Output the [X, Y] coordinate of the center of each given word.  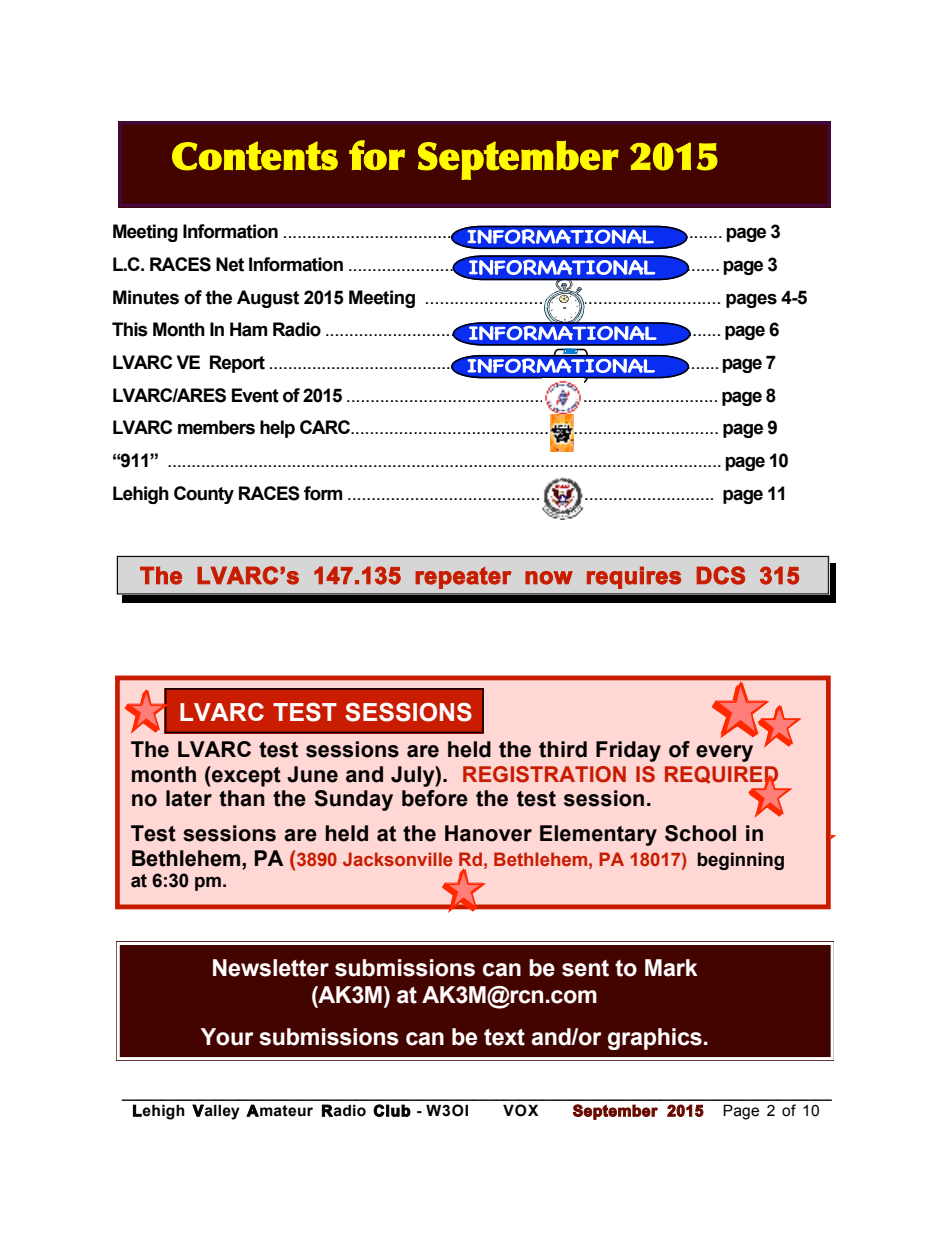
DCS [720, 575]
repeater [463, 578]
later [189, 798]
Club [392, 1110]
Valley [216, 1112]
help [277, 429]
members [216, 427]
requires [634, 577]
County [204, 495]
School [700, 833]
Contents [255, 156]
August [268, 299]
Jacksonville [397, 859]
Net [230, 264]
